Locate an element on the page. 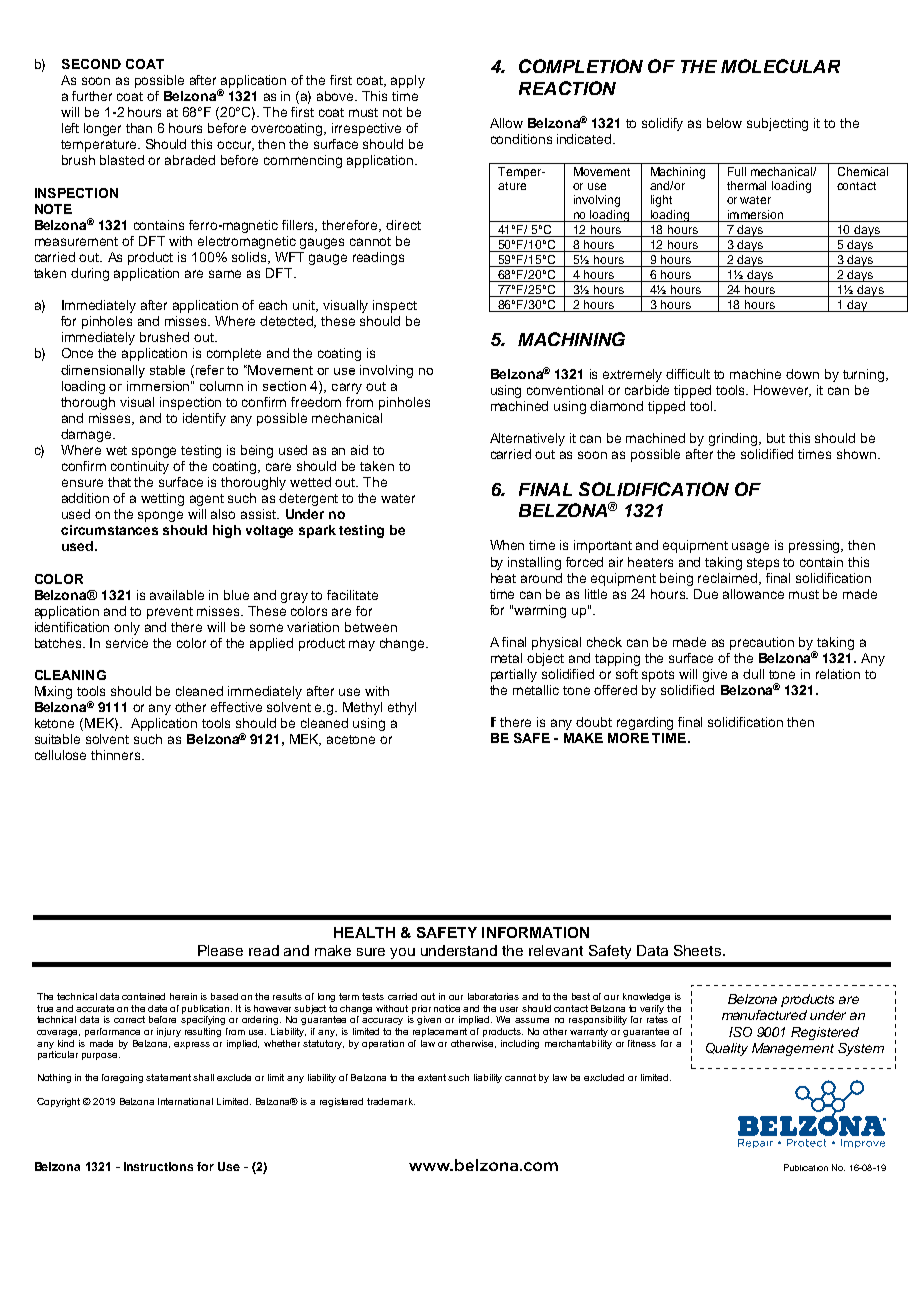 This document has width=924, height=1308. down is located at coordinates (802, 374).
